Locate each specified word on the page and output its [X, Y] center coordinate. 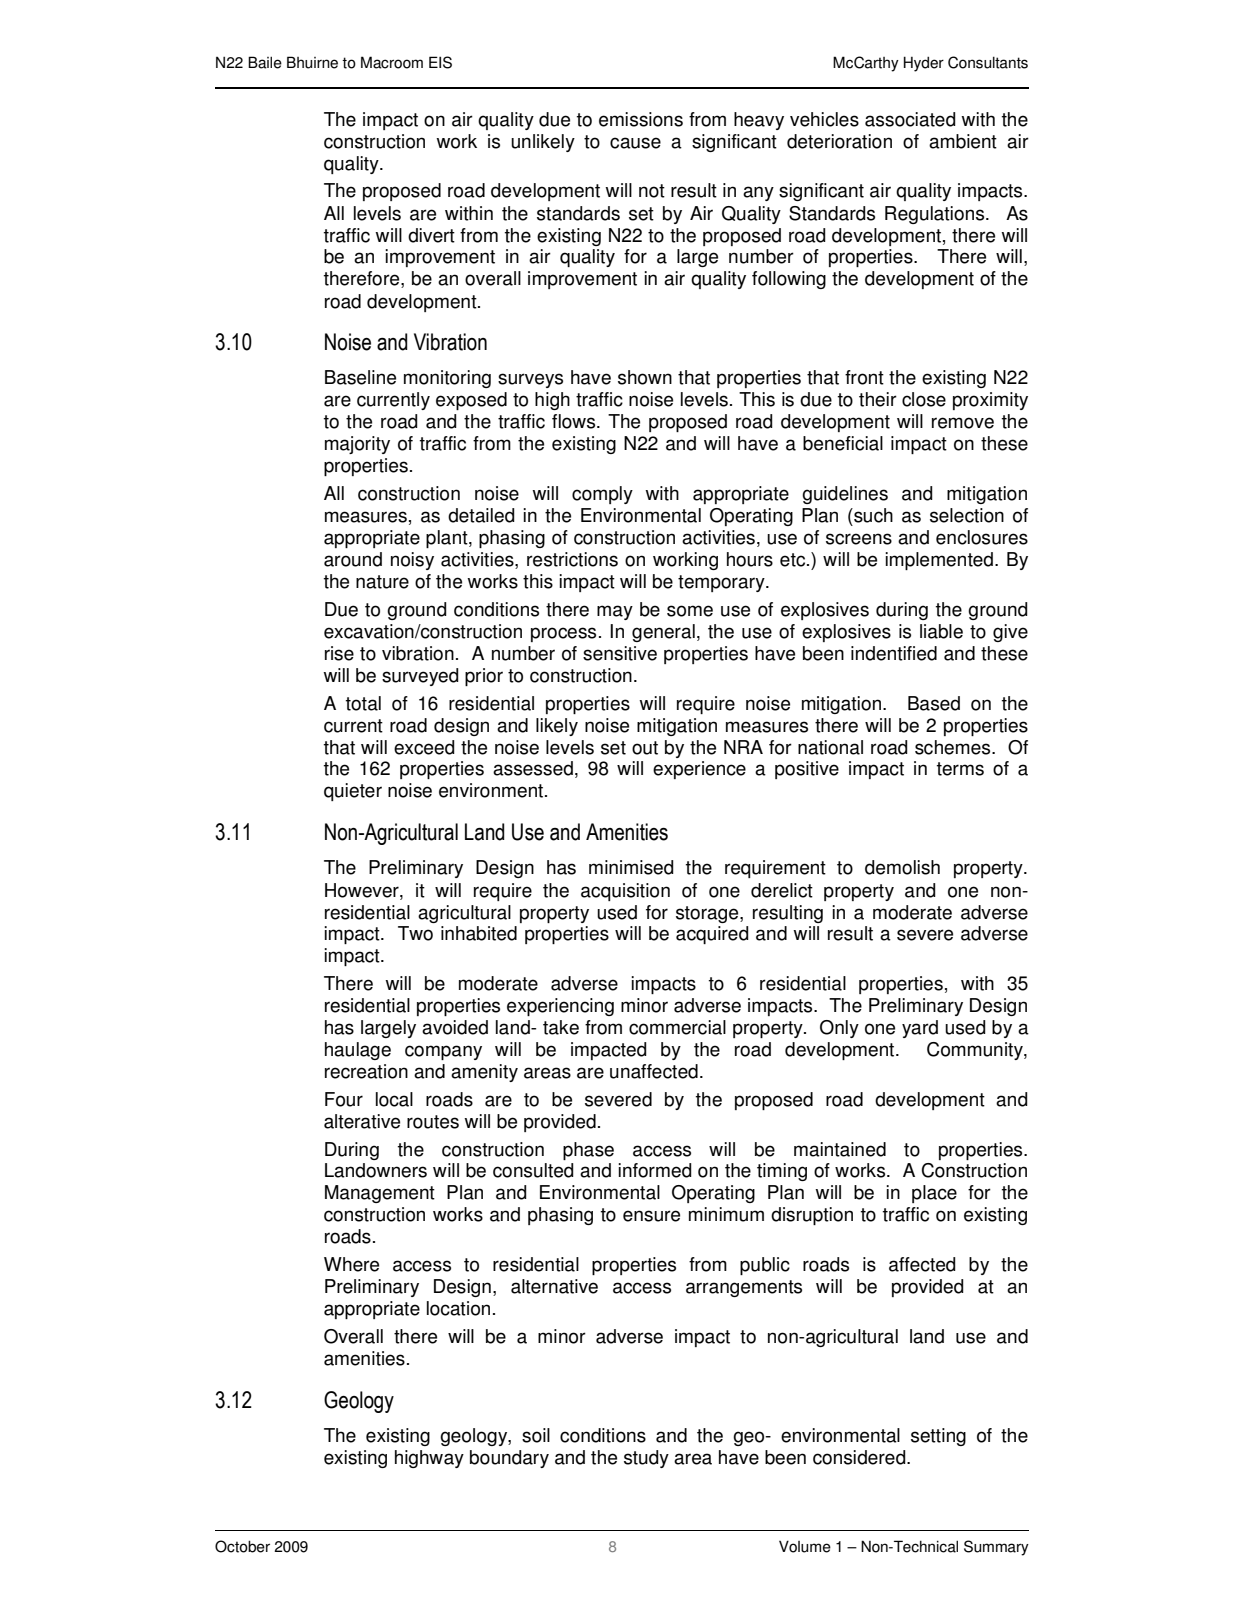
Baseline [360, 377]
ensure [651, 1216]
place [934, 1194]
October [242, 1546]
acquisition [625, 892]
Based [934, 703]
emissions [641, 119]
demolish [902, 867]
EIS [440, 62]
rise [339, 653]
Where [351, 1264]
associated [910, 119]
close [924, 399]
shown [645, 377]
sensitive [620, 653]
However [363, 890]
